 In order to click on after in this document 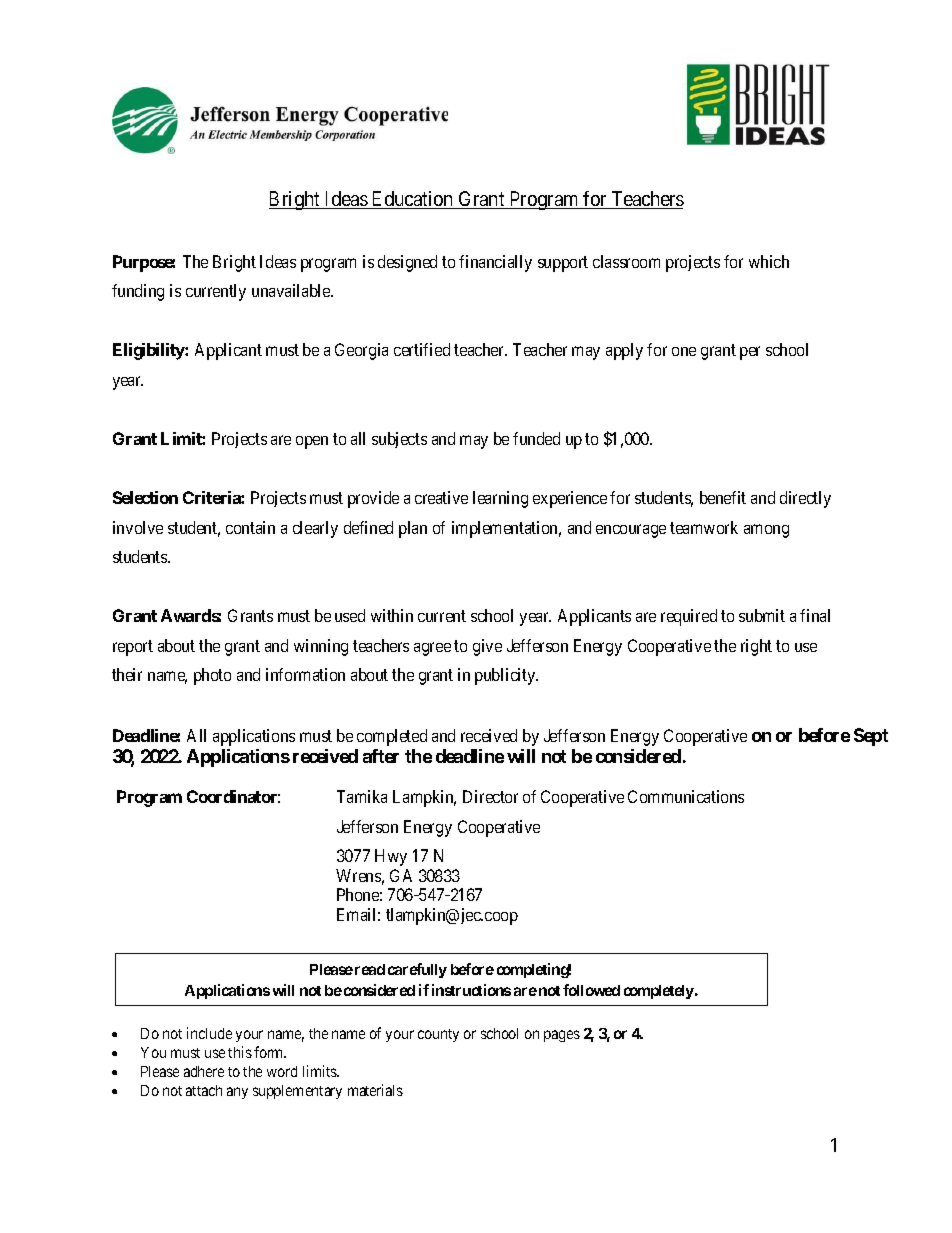, I will do `click(381, 756)`.
